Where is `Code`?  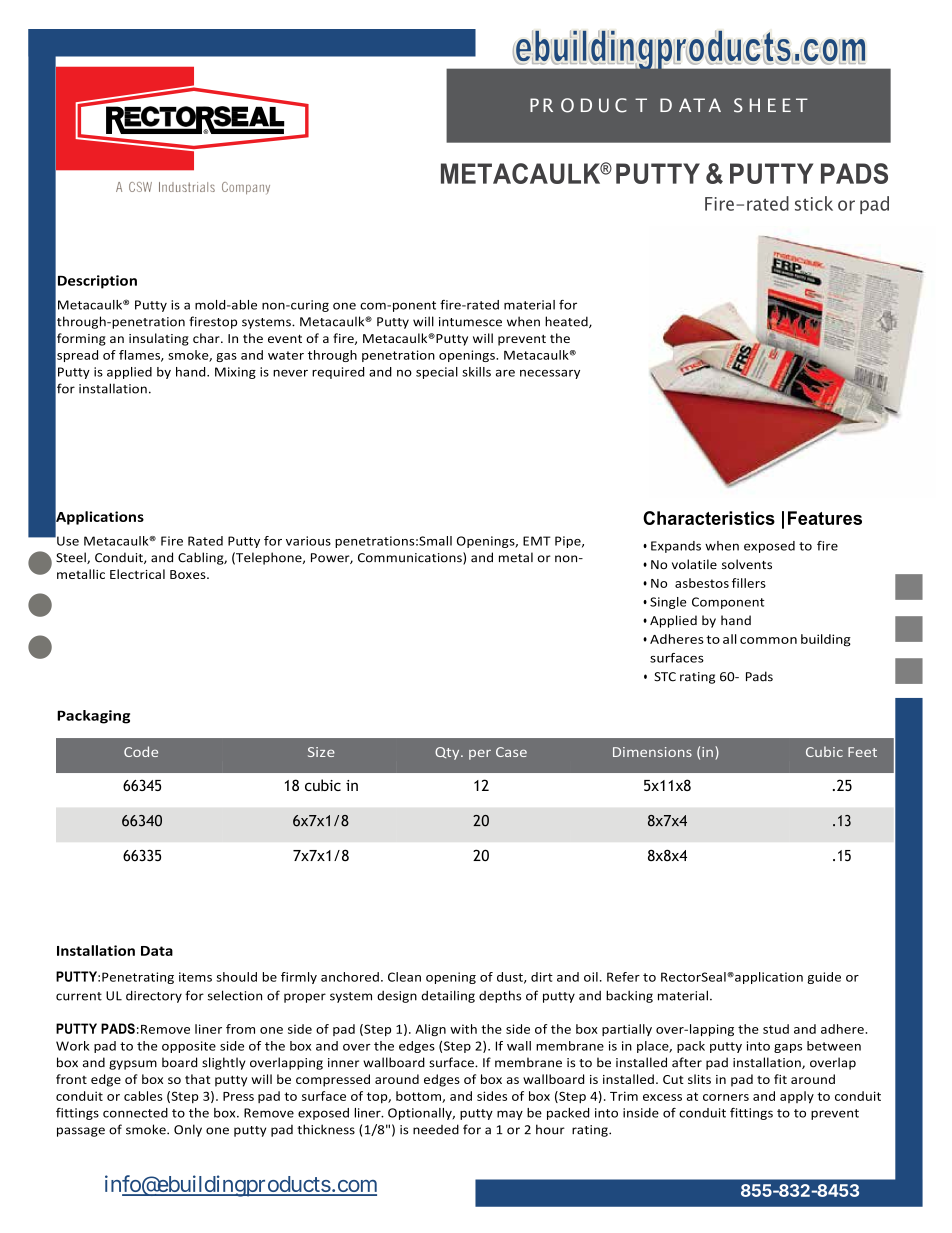 Code is located at coordinates (141, 751).
